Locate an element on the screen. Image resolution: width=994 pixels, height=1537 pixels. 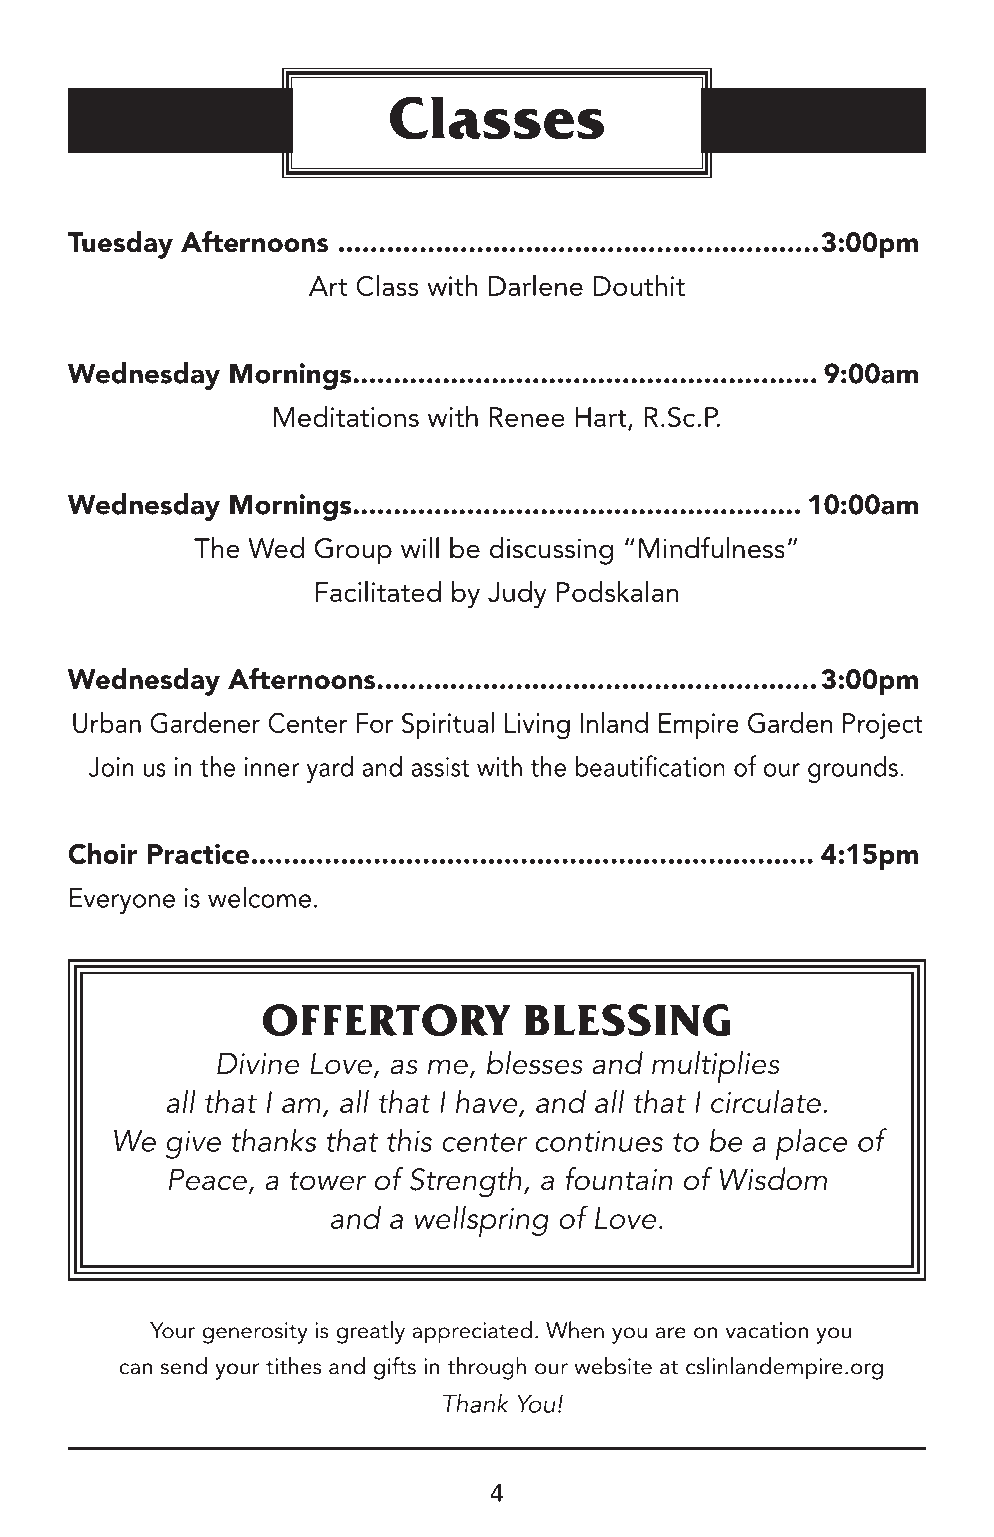
Tuesday is located at coordinates (120, 245).
